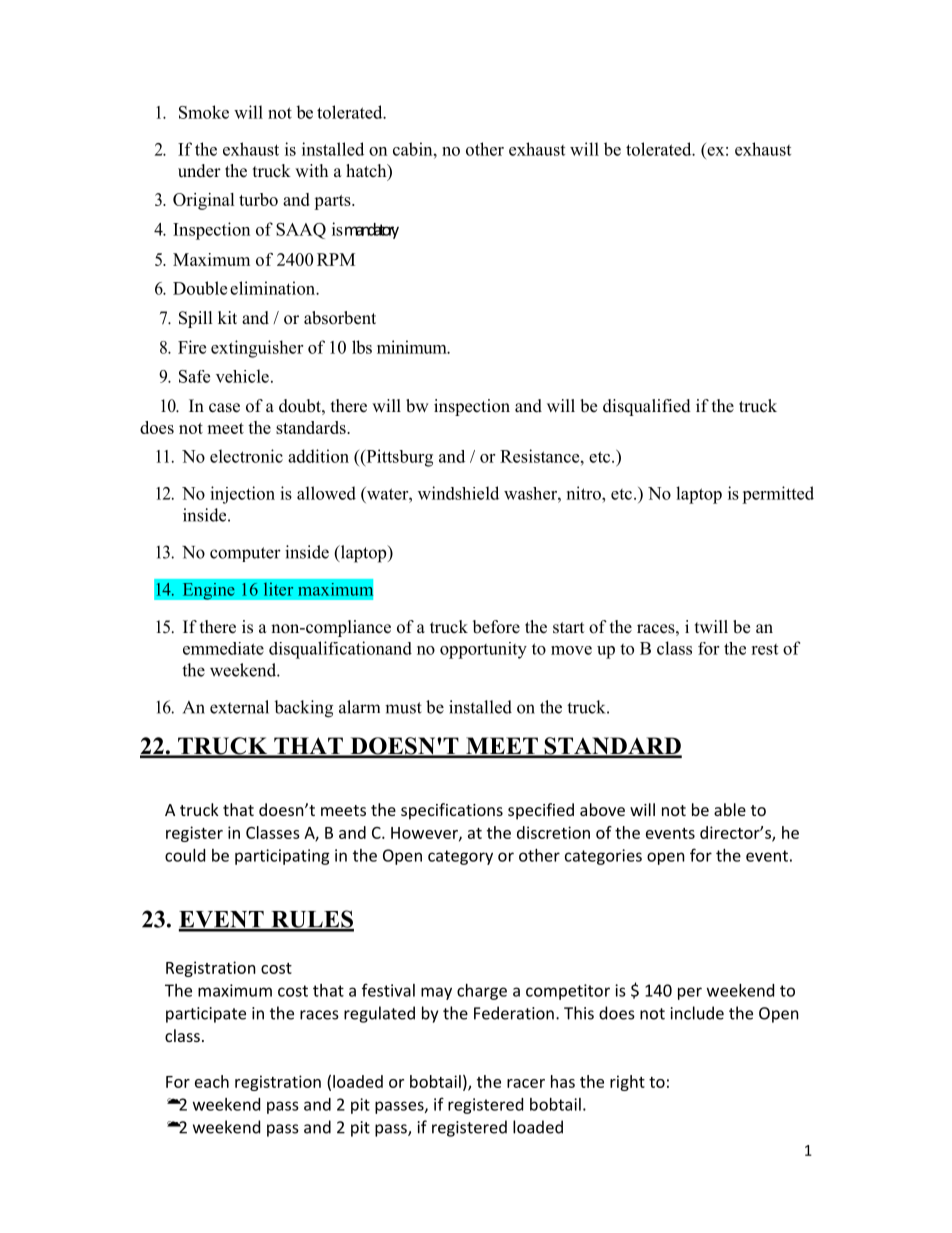 This screenshot has width=952, height=1233. What do you see at coordinates (452, 811) in the screenshot?
I see `specifications` at bounding box center [452, 811].
